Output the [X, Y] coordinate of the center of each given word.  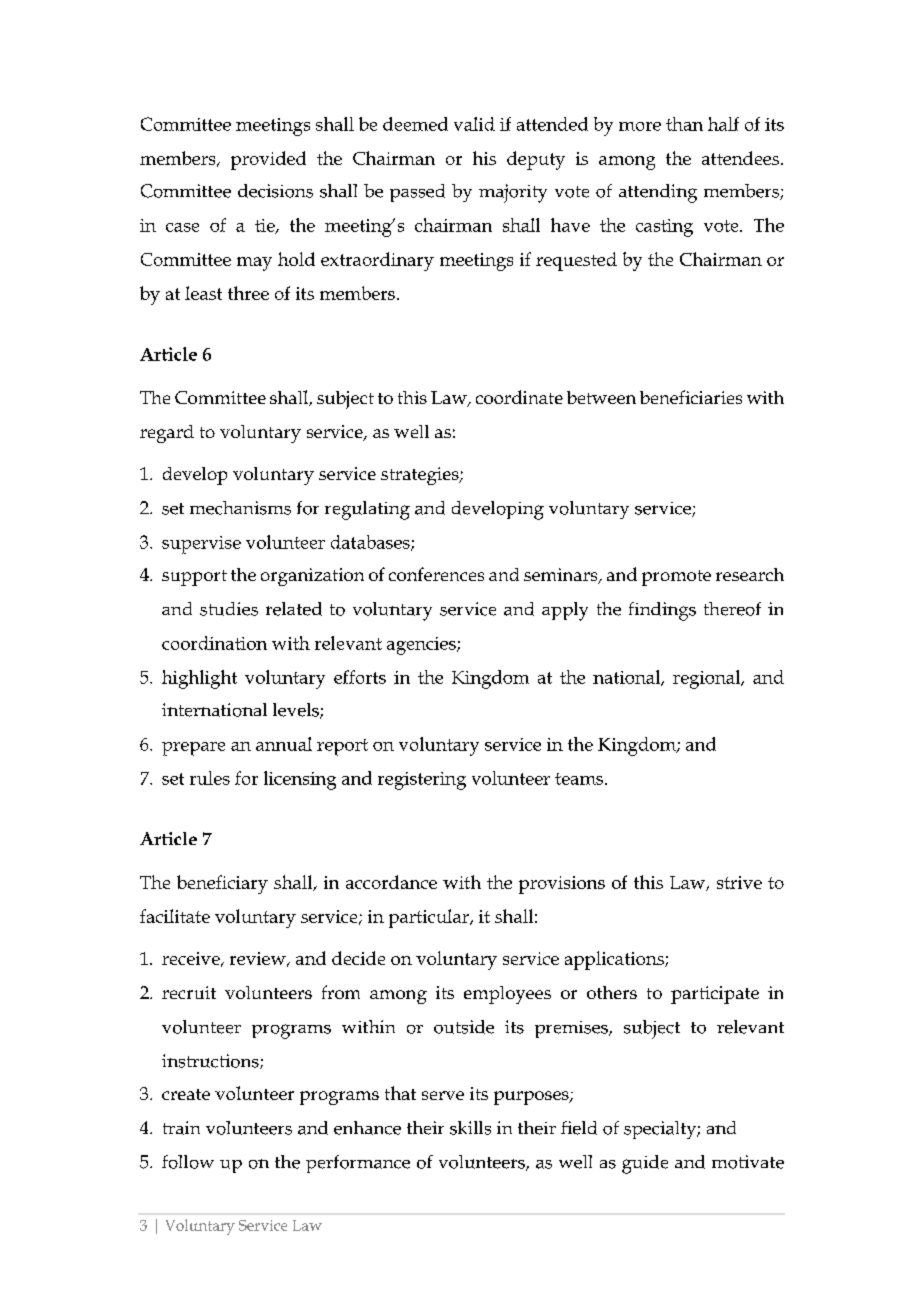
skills [470, 1128]
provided [268, 160]
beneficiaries [691, 397]
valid [474, 124]
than [684, 124]
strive [739, 882]
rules [210, 778]
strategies [421, 476]
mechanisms [240, 508]
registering [422, 781]
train [181, 1128]
